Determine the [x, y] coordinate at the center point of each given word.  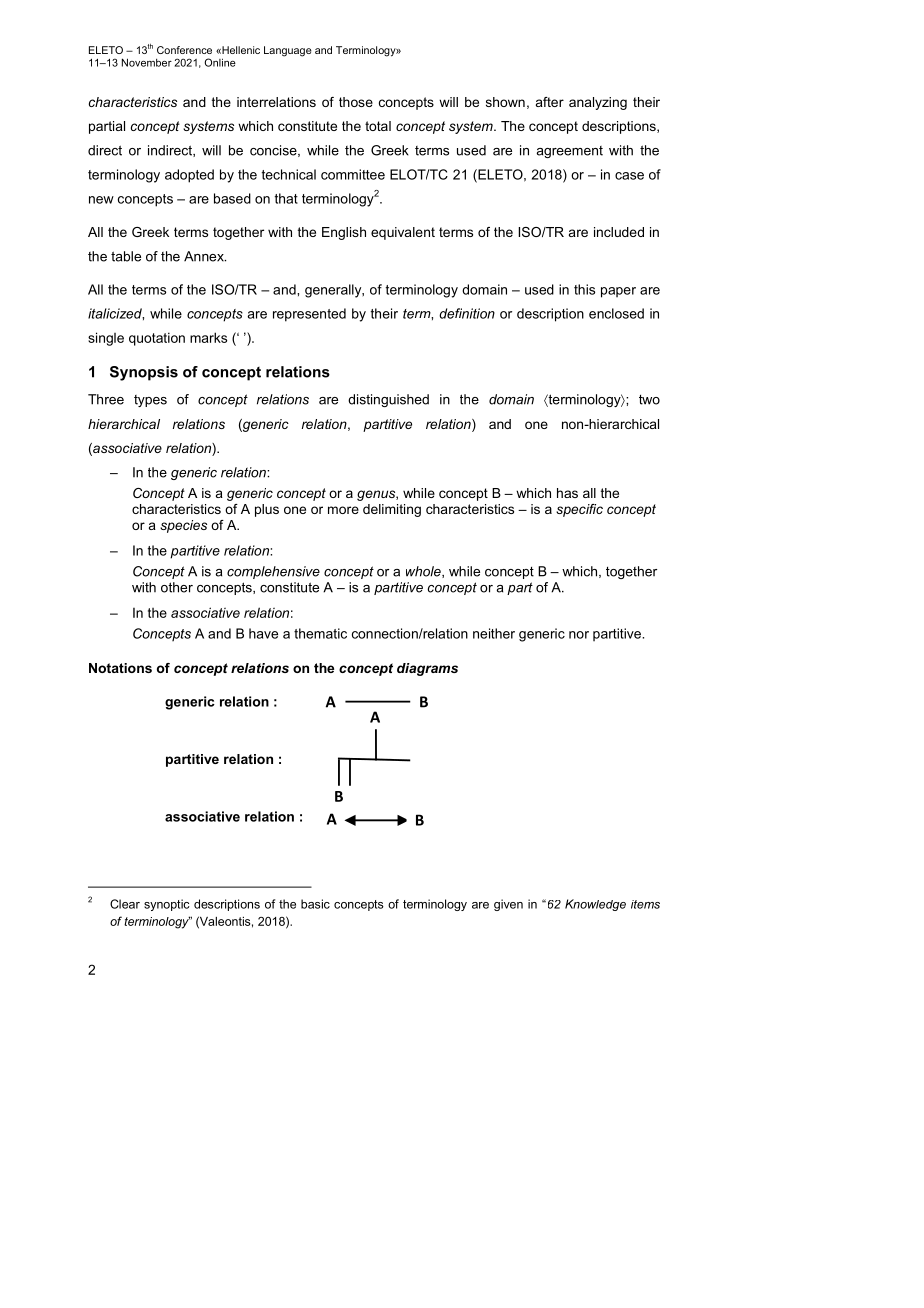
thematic [320, 633]
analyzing [598, 103]
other [177, 587]
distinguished [388, 400]
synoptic [167, 905]
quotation [157, 339]
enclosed [616, 313]
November [147, 62]
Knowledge [595, 905]
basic [315, 904]
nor [579, 635]
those [356, 102]
